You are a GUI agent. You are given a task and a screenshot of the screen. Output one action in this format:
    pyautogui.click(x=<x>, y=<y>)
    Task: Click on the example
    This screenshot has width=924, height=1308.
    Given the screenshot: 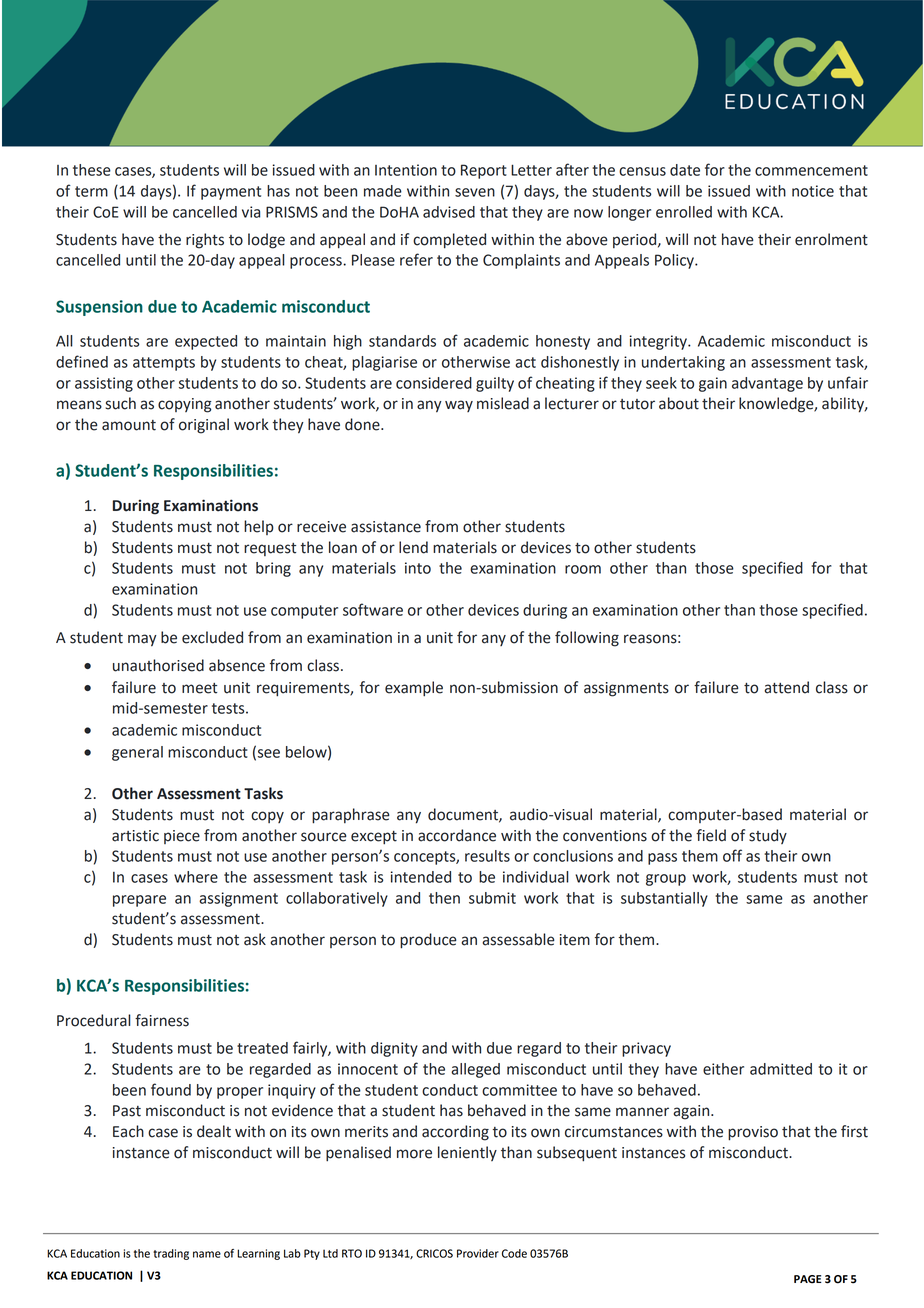 What is the action you would take?
    pyautogui.click(x=414, y=689)
